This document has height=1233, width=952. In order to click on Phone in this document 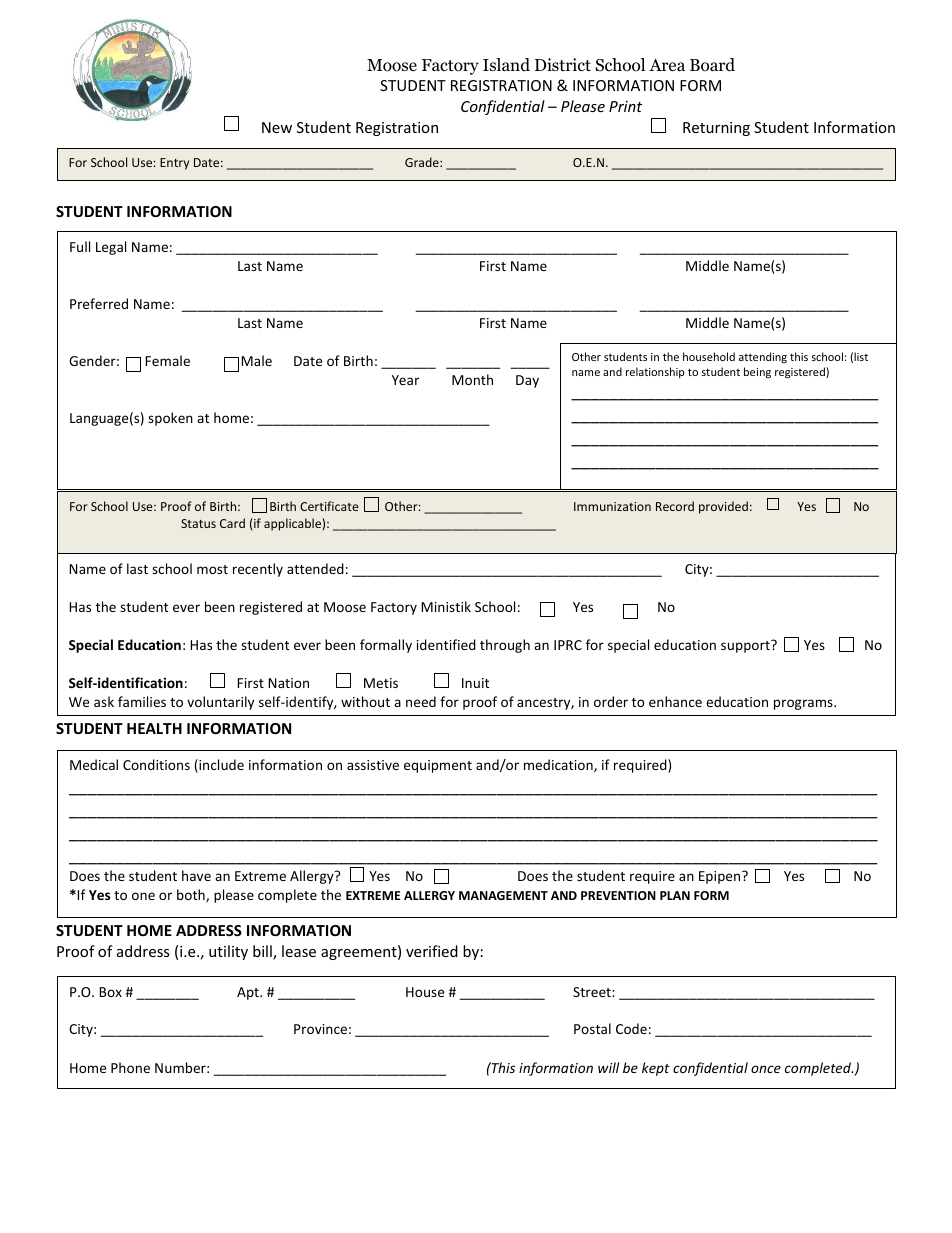, I will do `click(130, 1067)`.
